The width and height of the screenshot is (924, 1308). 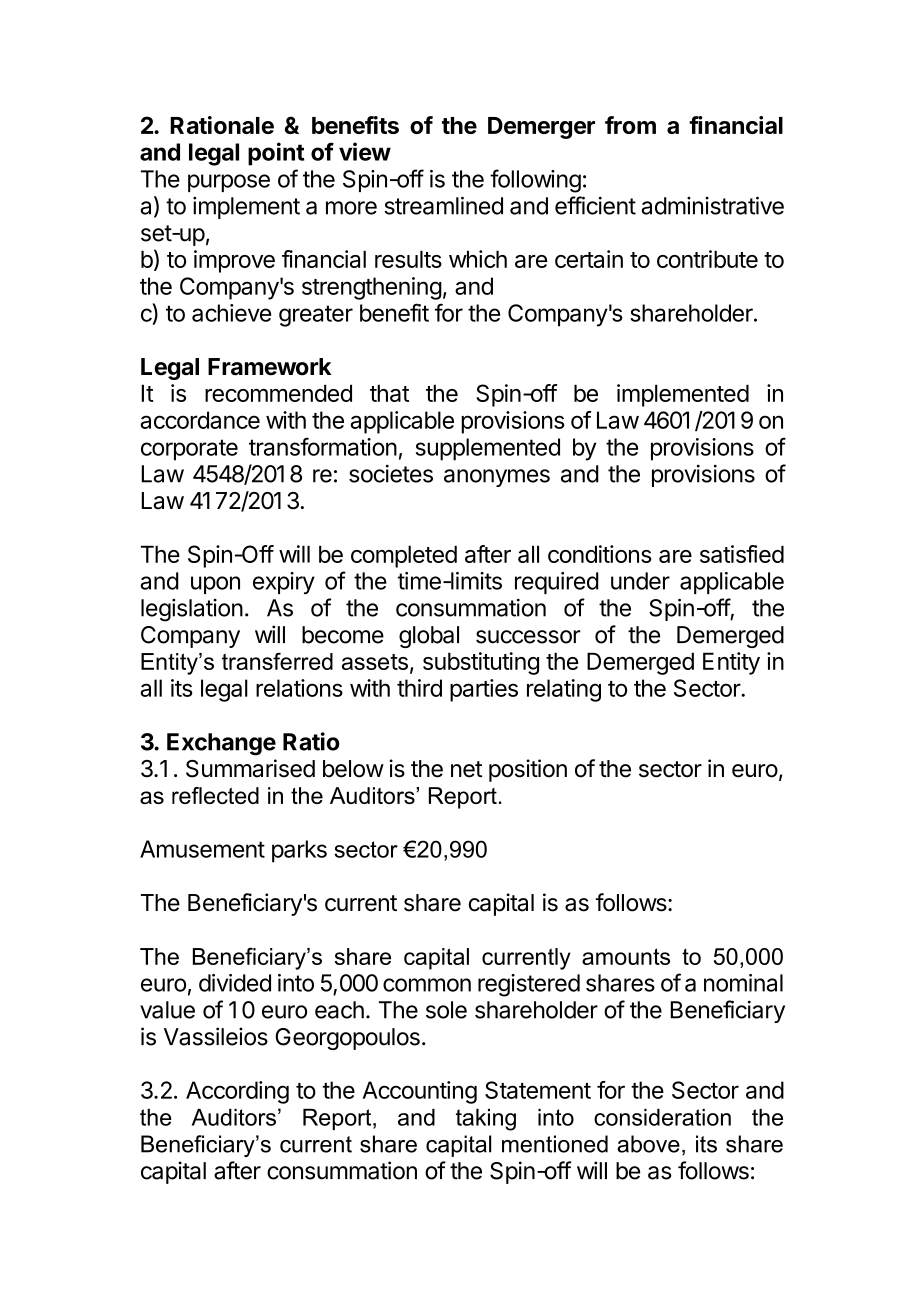 What do you see at coordinates (277, 661) in the screenshot?
I see `transferred` at bounding box center [277, 661].
